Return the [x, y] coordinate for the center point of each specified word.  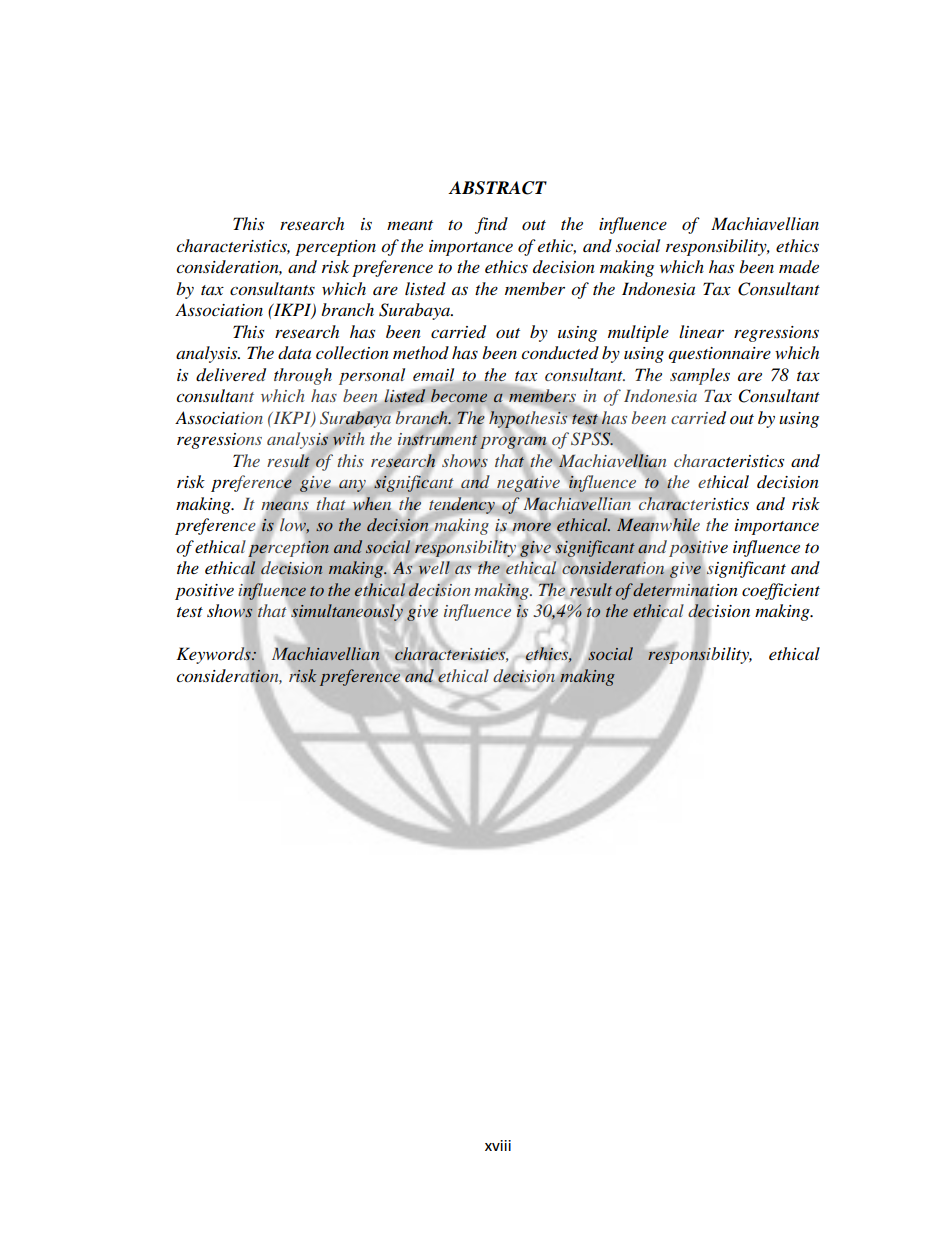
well [434, 568]
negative [528, 483]
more [532, 526]
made [799, 267]
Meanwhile [658, 525]
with [348, 439]
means [285, 506]
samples [700, 376]
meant [410, 225]
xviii [498, 1145]
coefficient [781, 591]
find [491, 225]
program [513, 443]
